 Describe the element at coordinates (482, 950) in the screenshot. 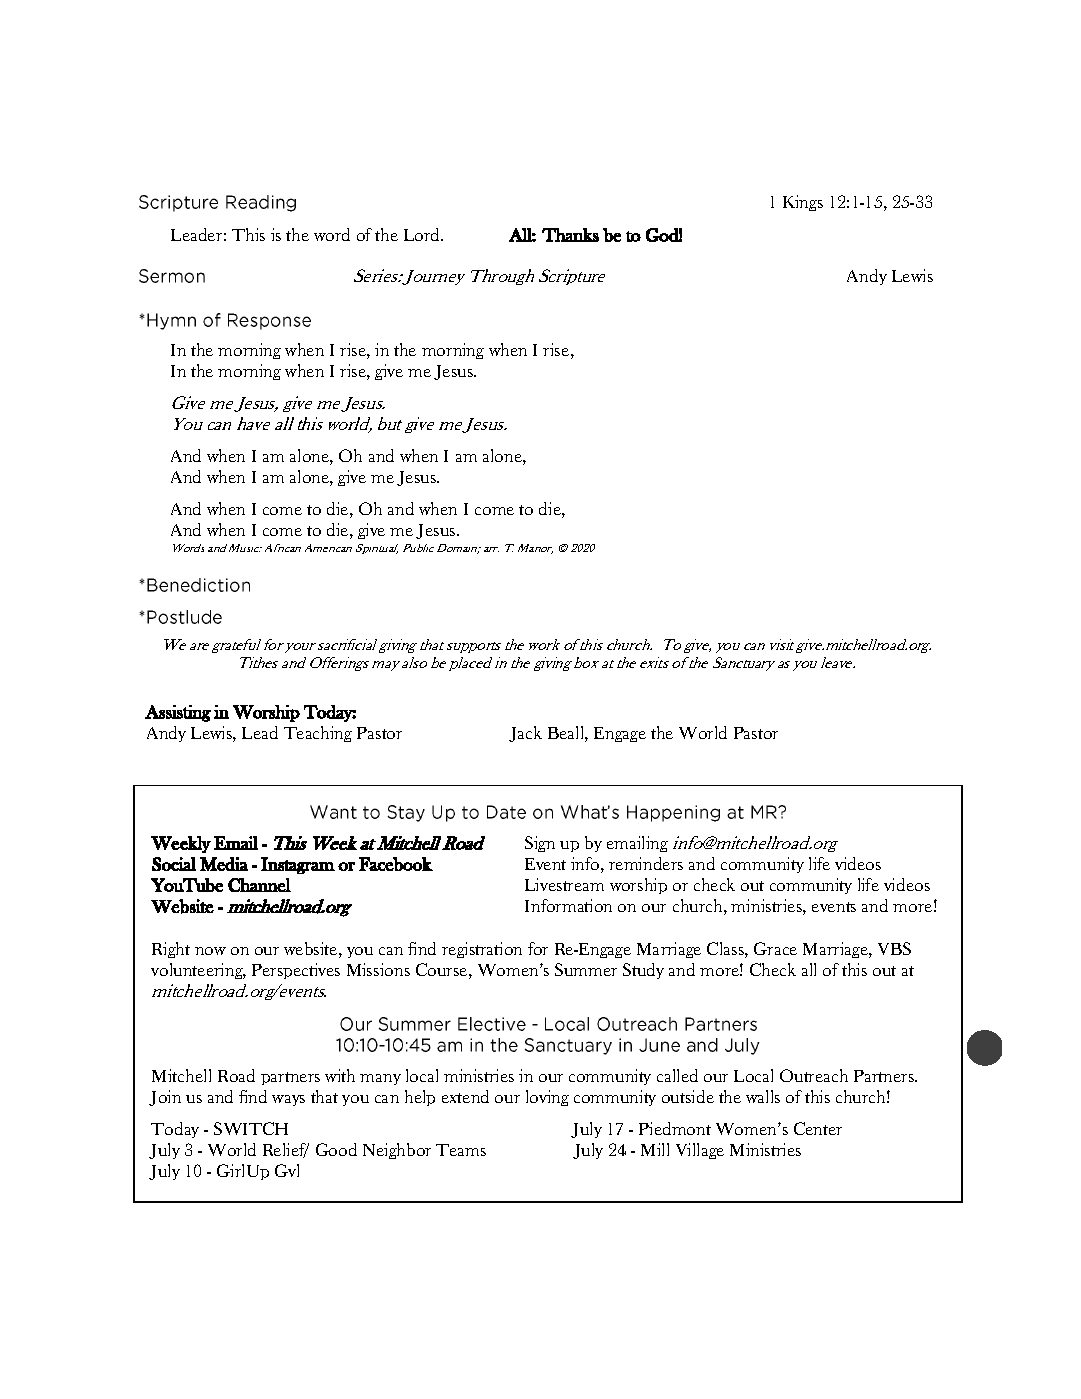

I see `registration` at that location.
